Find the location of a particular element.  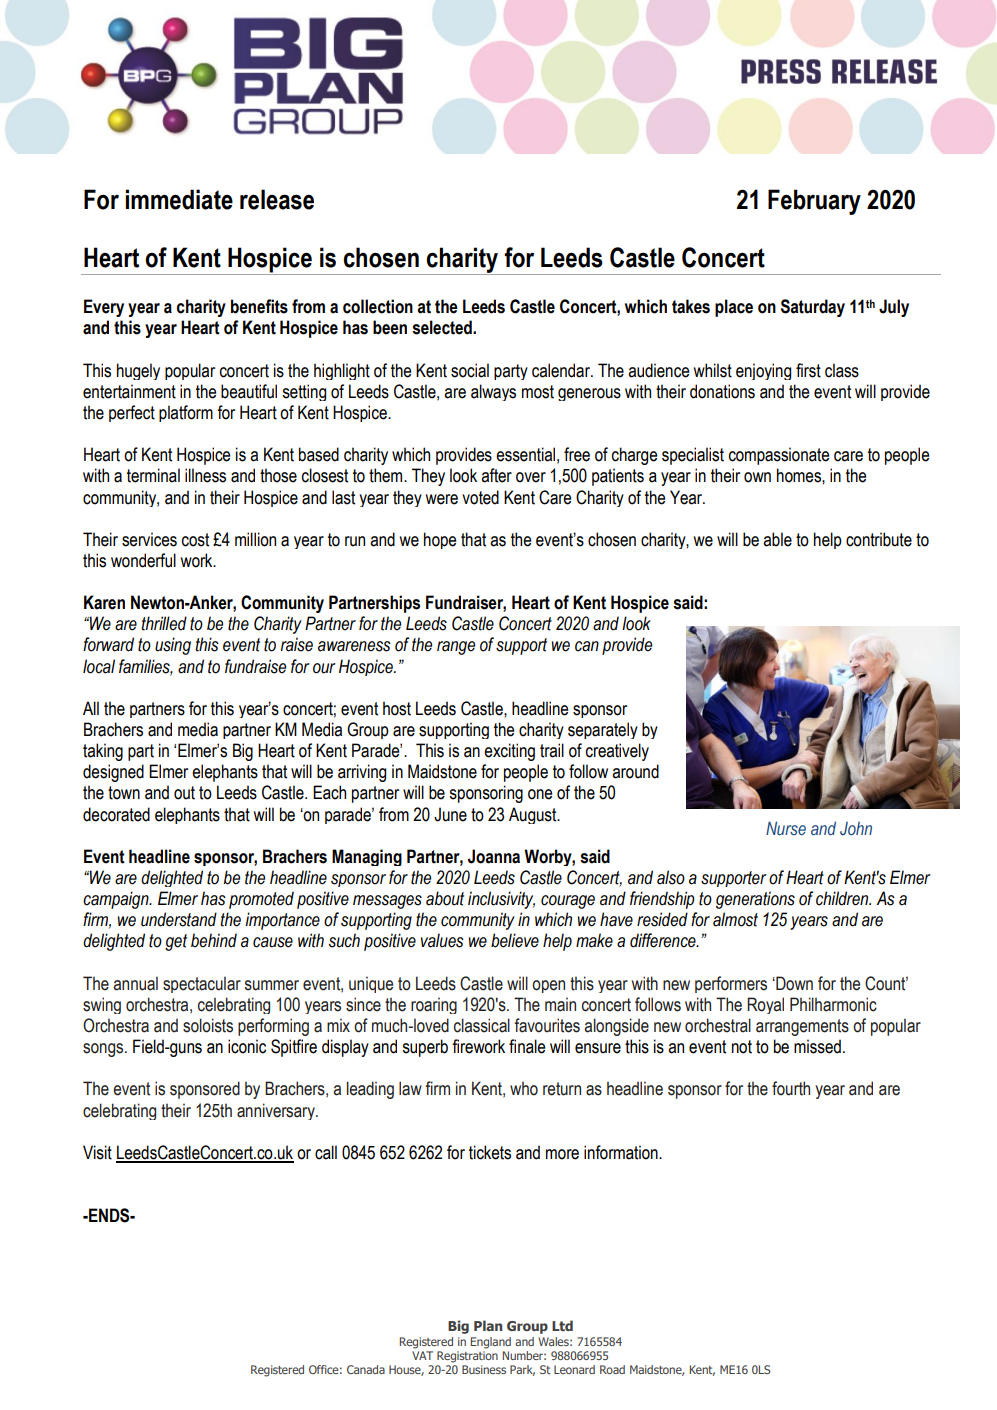

release is located at coordinates (277, 199).
